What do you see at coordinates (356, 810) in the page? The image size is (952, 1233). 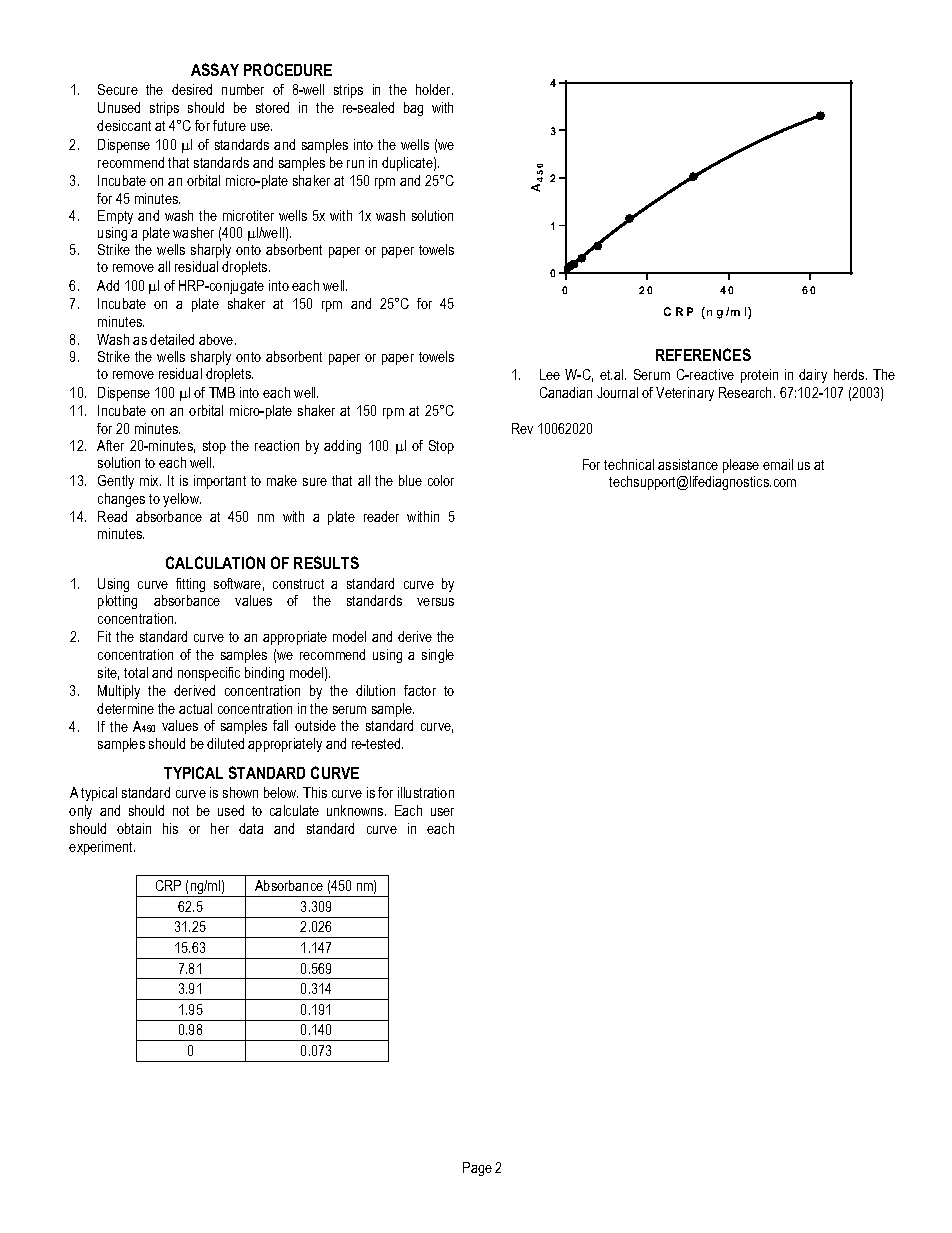 I see `unknowns` at bounding box center [356, 810].
